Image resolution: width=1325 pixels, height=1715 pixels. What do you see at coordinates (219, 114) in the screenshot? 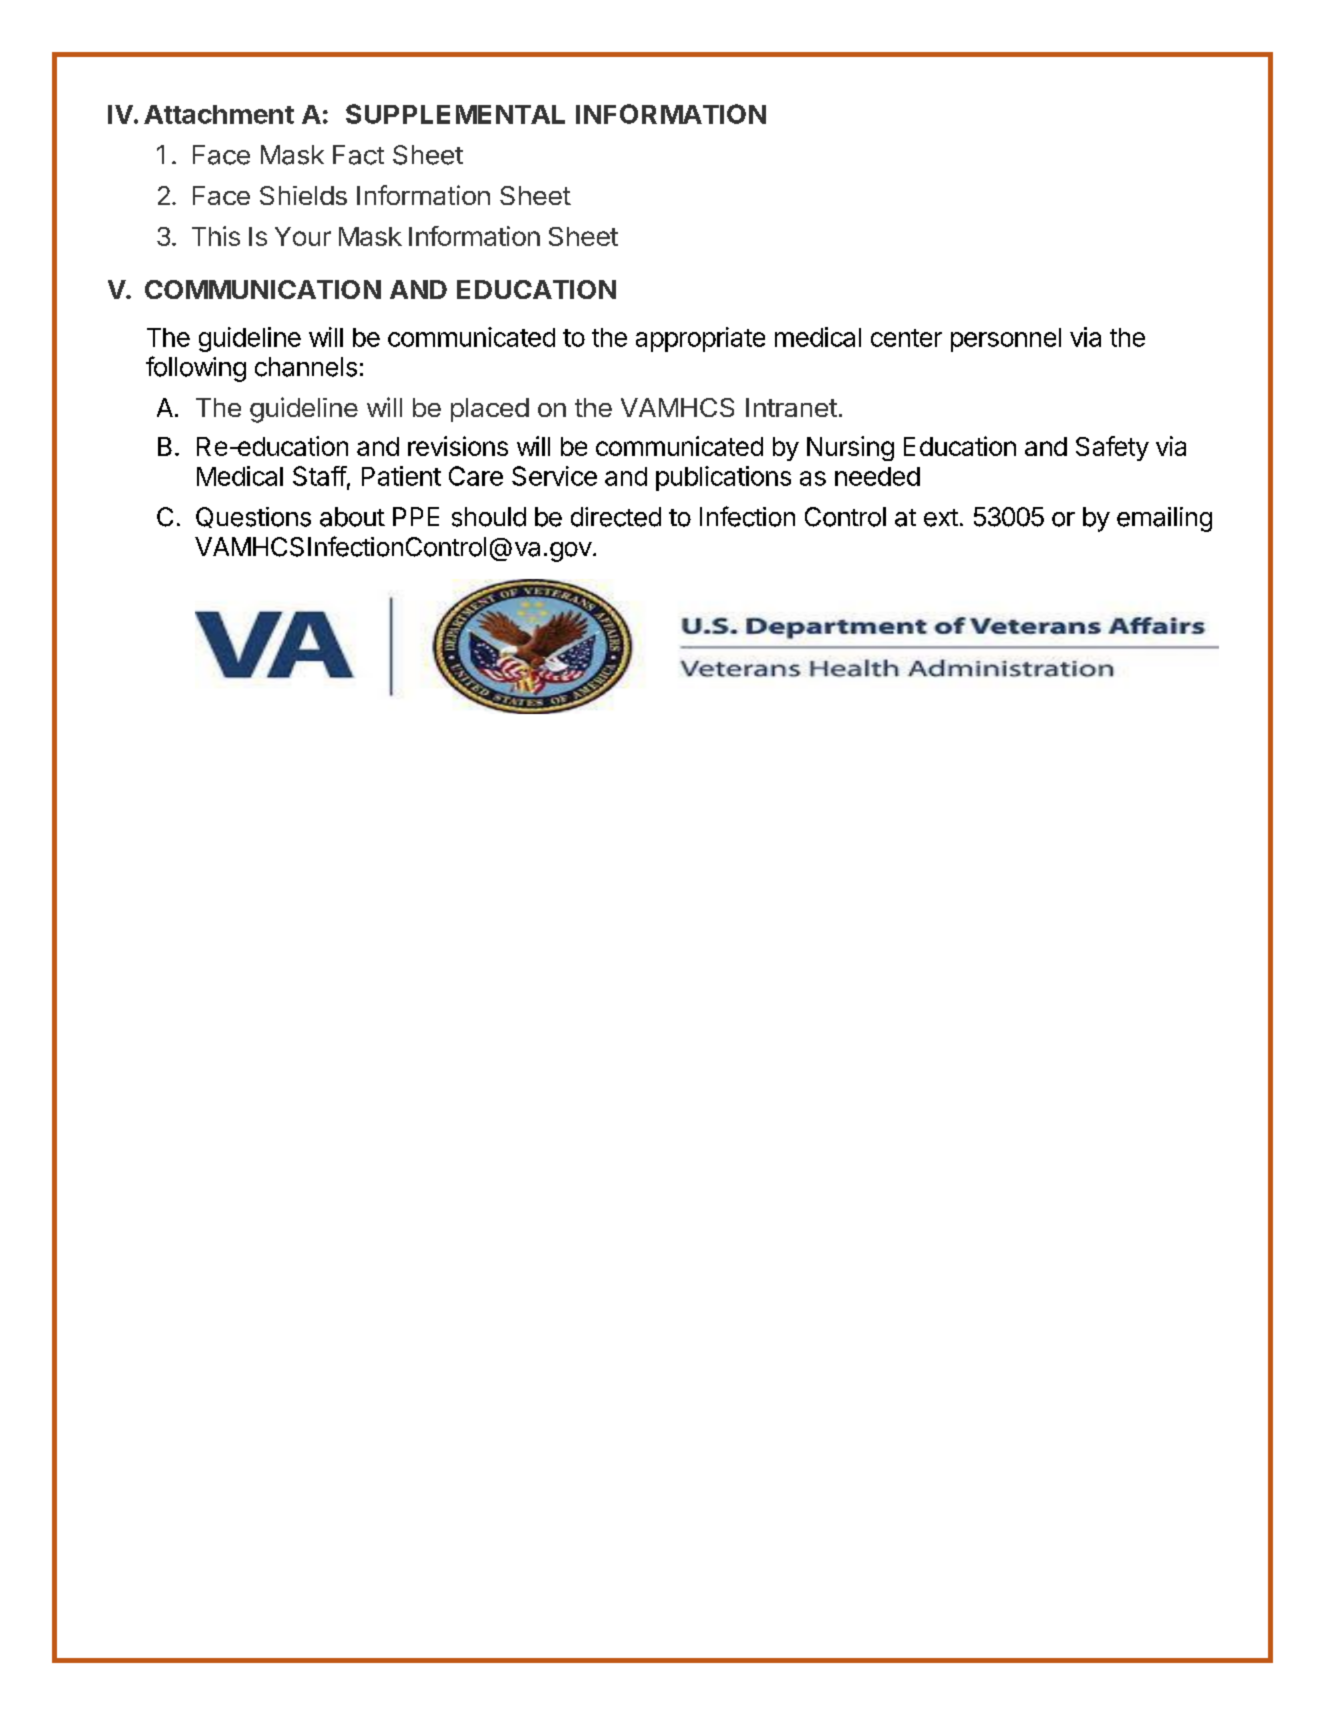
I see `Attachment` at bounding box center [219, 114].
